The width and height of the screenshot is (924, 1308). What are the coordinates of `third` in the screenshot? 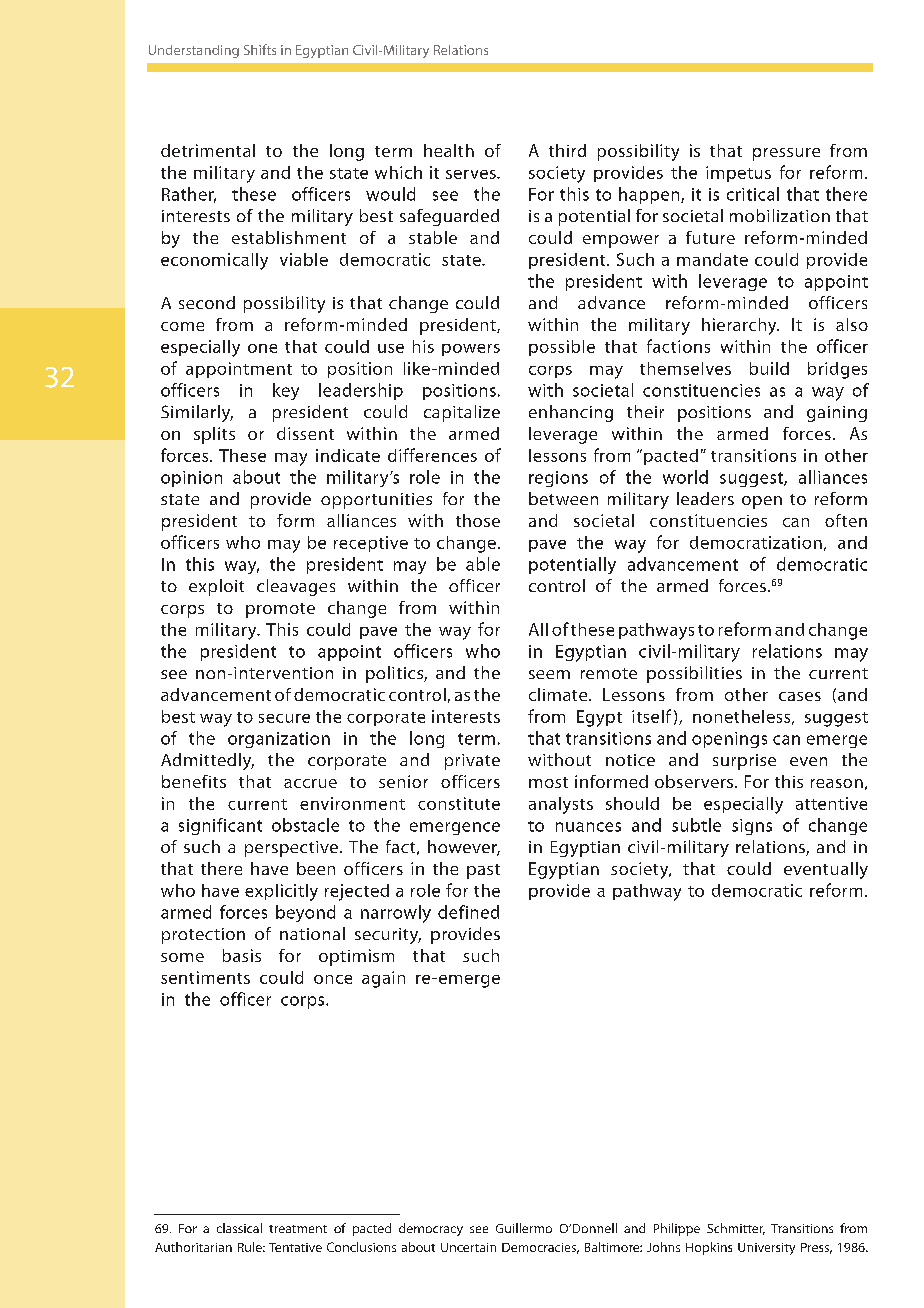 It's located at (567, 150).
